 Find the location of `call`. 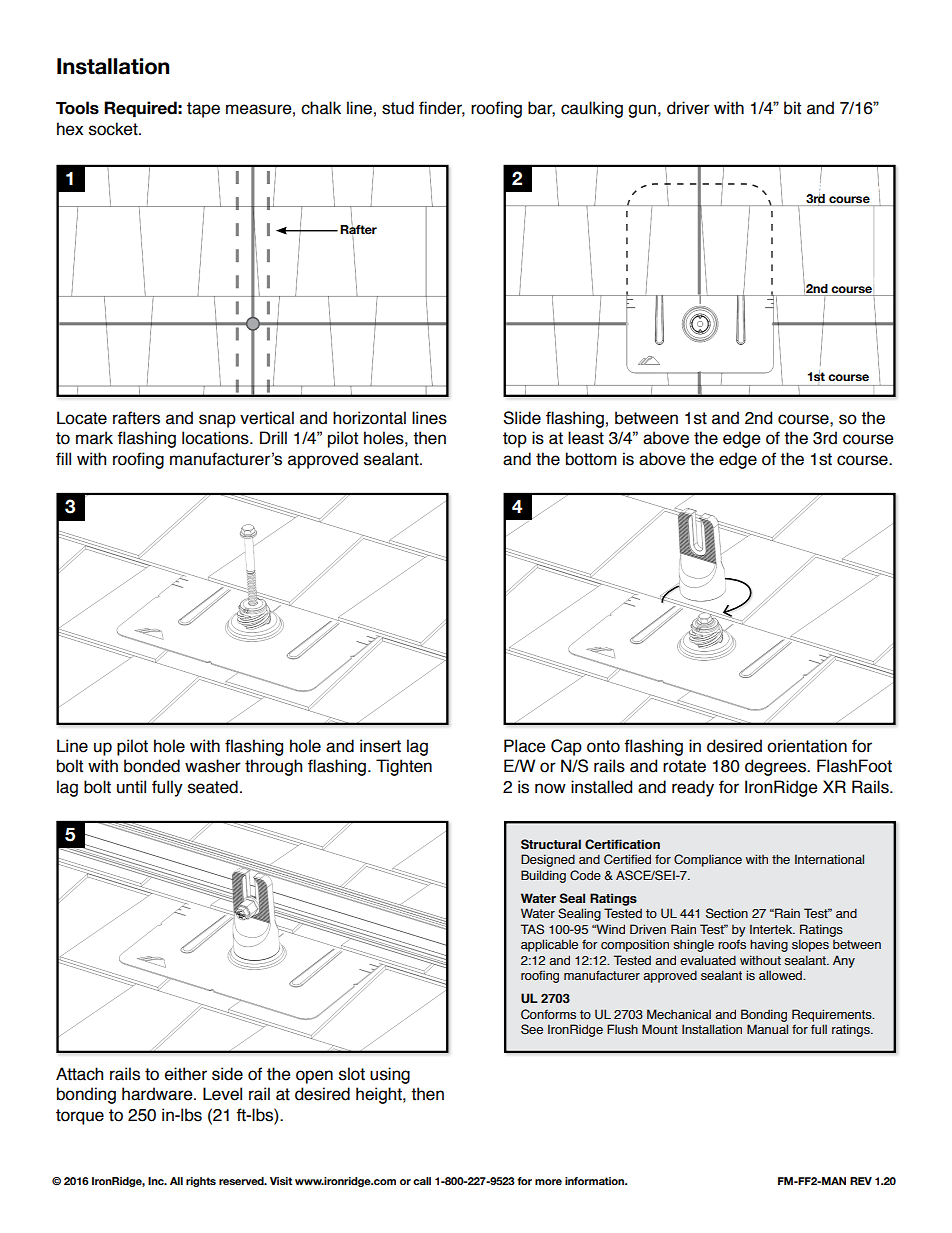

call is located at coordinates (422, 1181).
